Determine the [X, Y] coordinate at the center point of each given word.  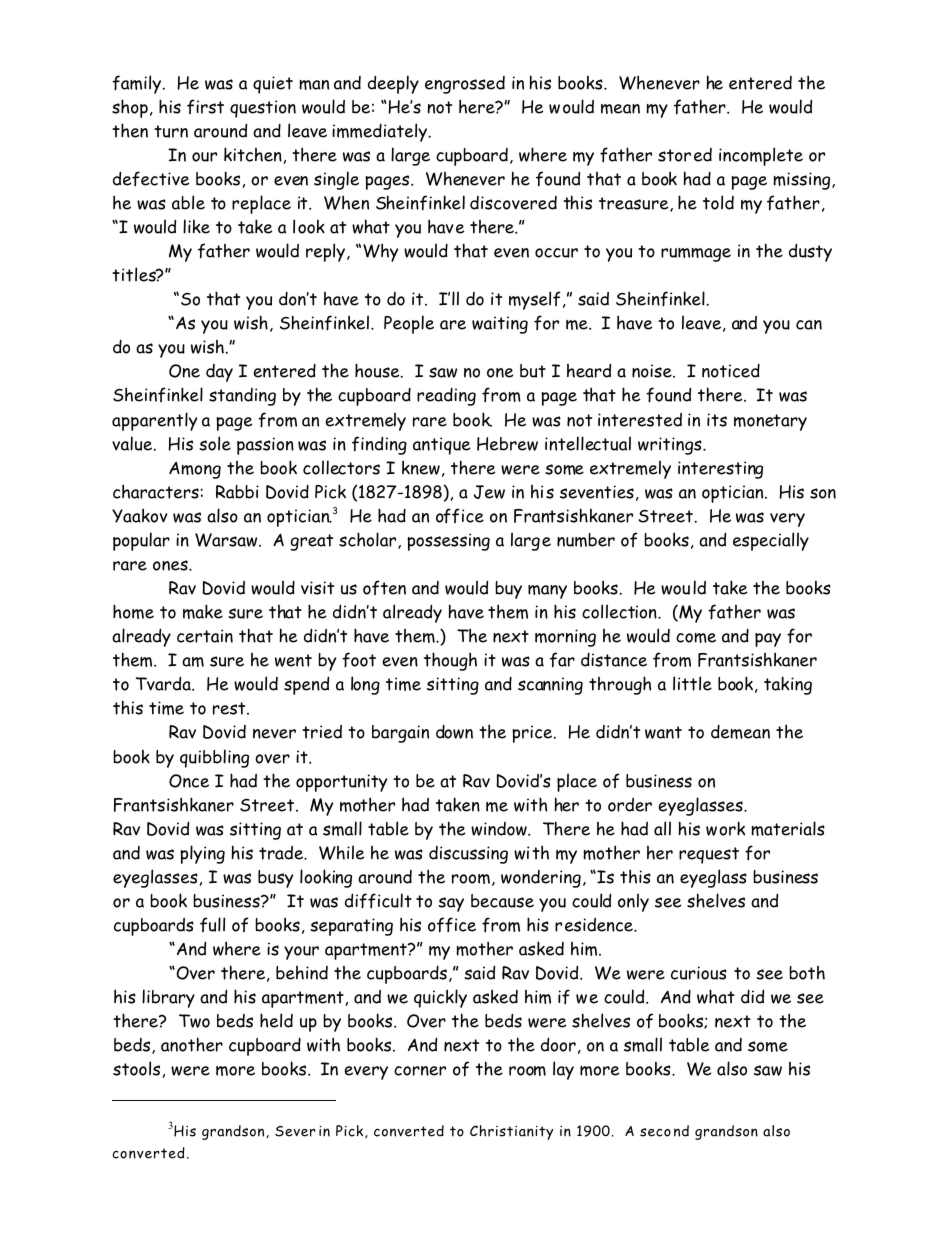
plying [202, 854]
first [205, 106]
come [696, 638]
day [219, 373]
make [203, 611]
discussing [468, 855]
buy [508, 590]
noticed [731, 371]
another [192, 1044]
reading [446, 397]
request [709, 855]
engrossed [465, 85]
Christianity [511, 1132]
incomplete [761, 156]
